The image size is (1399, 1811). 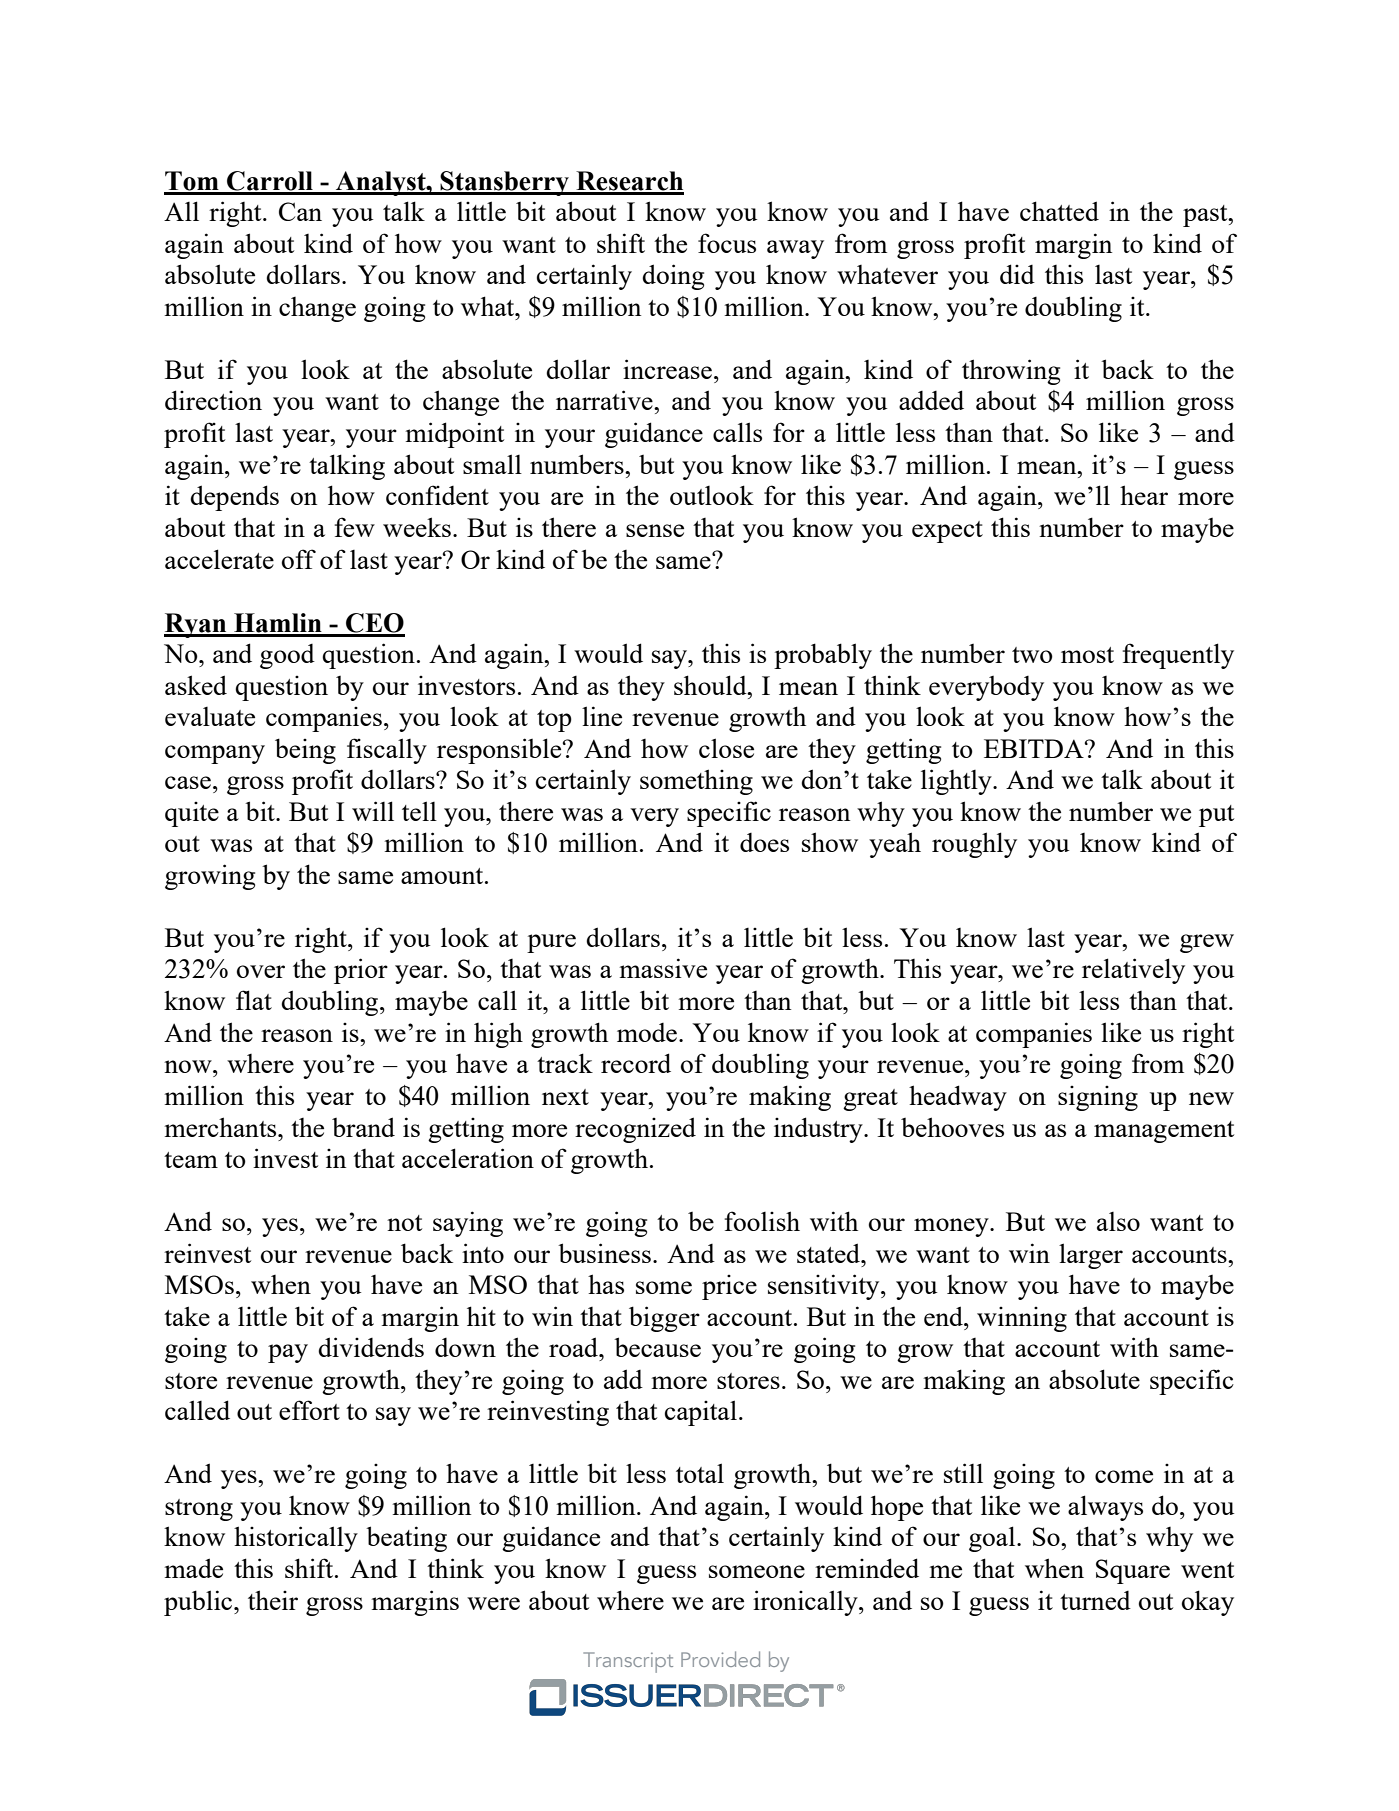 I want to click on sense, so click(x=655, y=530).
